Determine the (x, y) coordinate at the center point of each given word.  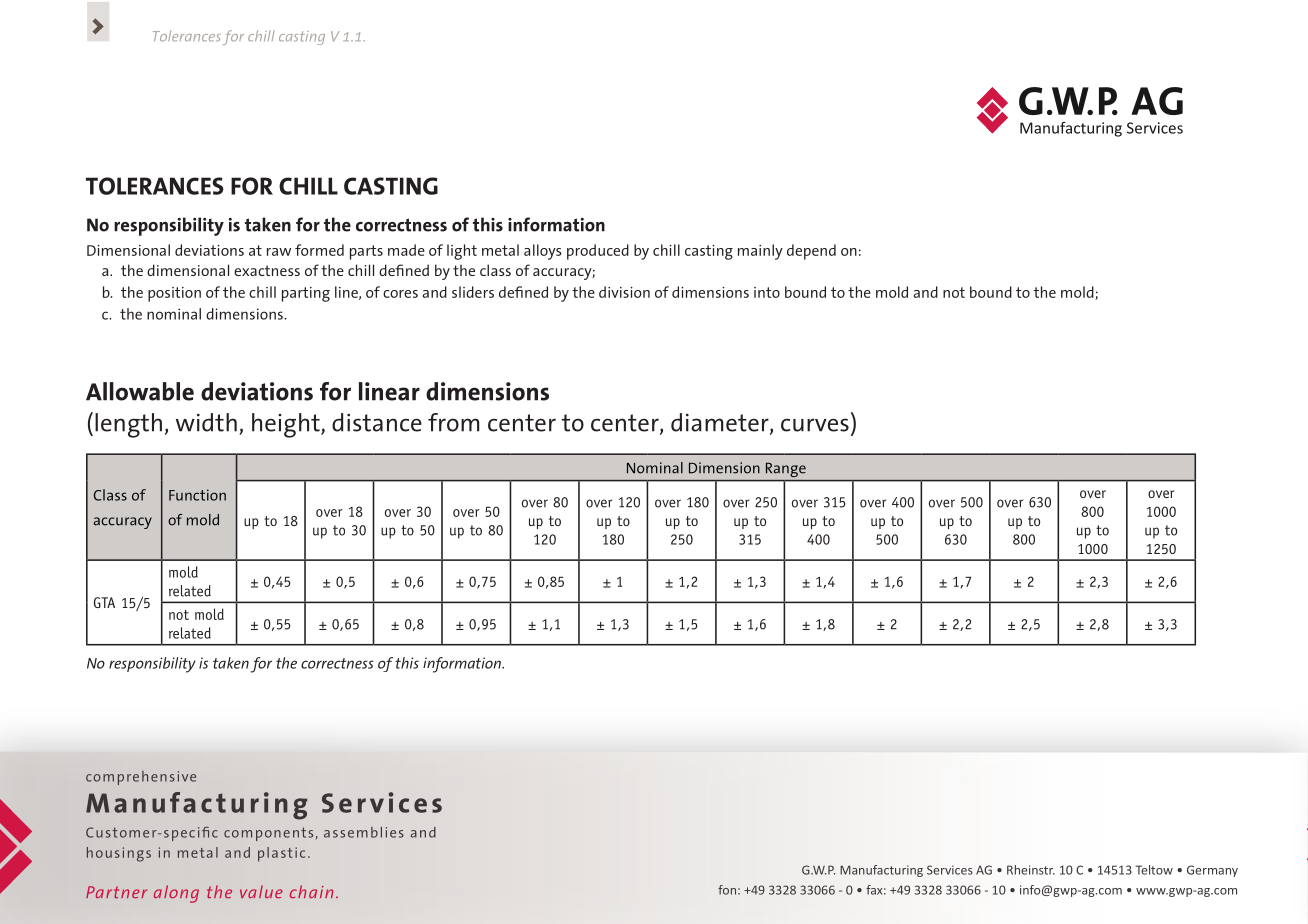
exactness (267, 270)
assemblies (364, 832)
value (261, 891)
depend (811, 252)
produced (598, 252)
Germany (1212, 871)
